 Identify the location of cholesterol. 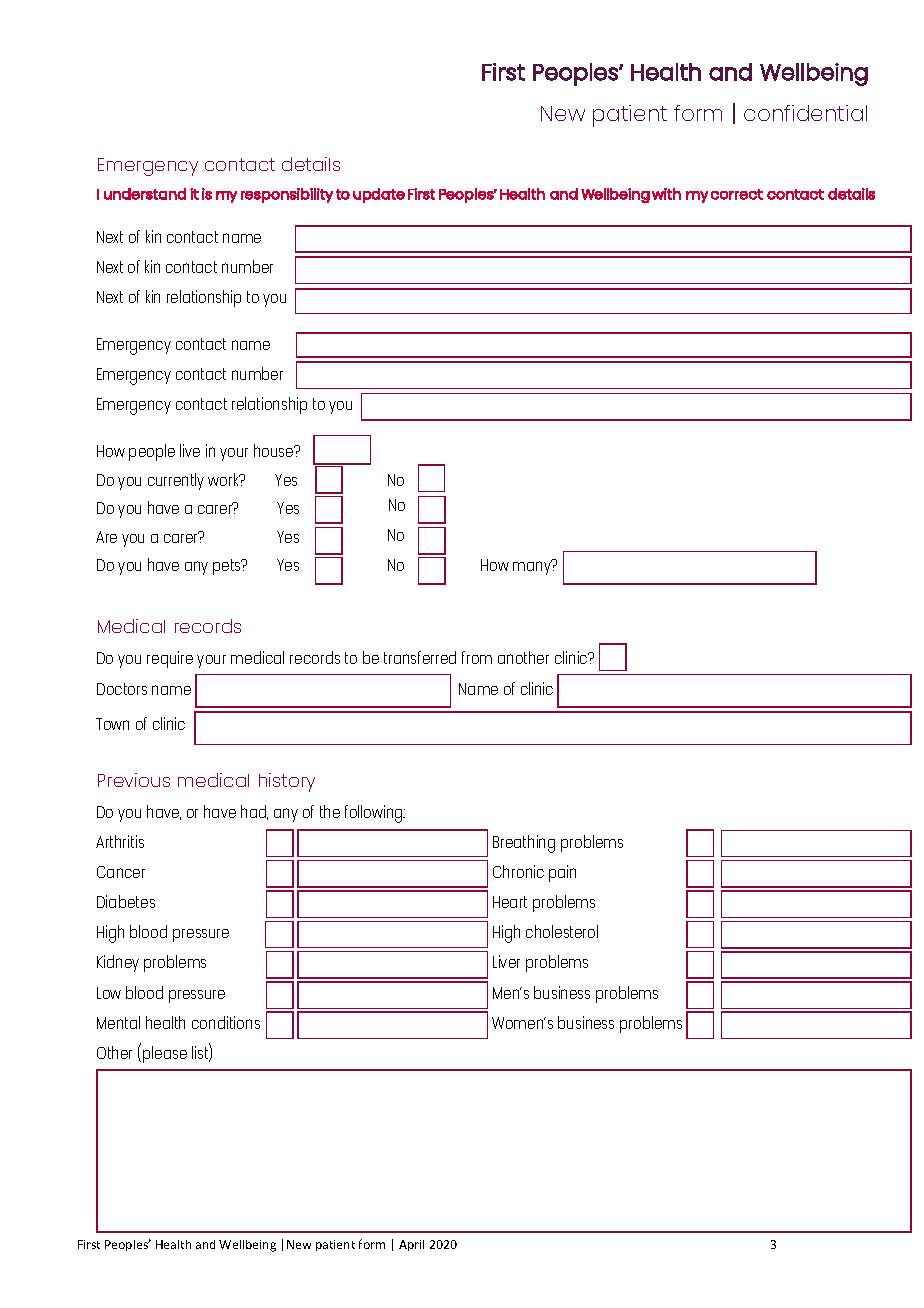
(562, 931).
